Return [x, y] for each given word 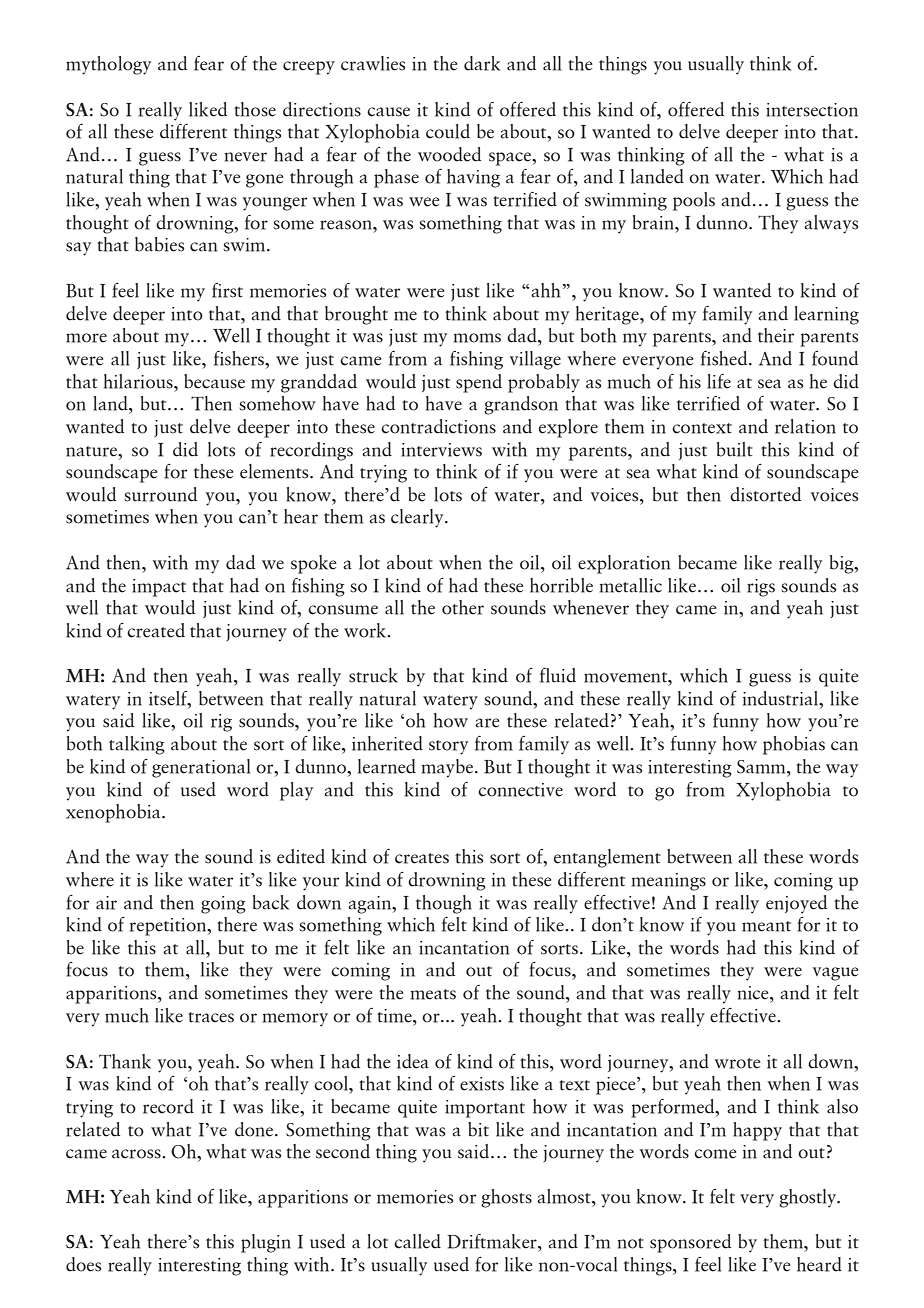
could [448, 131]
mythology [108, 65]
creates [422, 858]
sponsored [690, 1243]
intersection [812, 110]
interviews [441, 450]
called [417, 1241]
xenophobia [114, 813]
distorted [765, 494]
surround [160, 494]
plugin [266, 1243]
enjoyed [796, 904]
